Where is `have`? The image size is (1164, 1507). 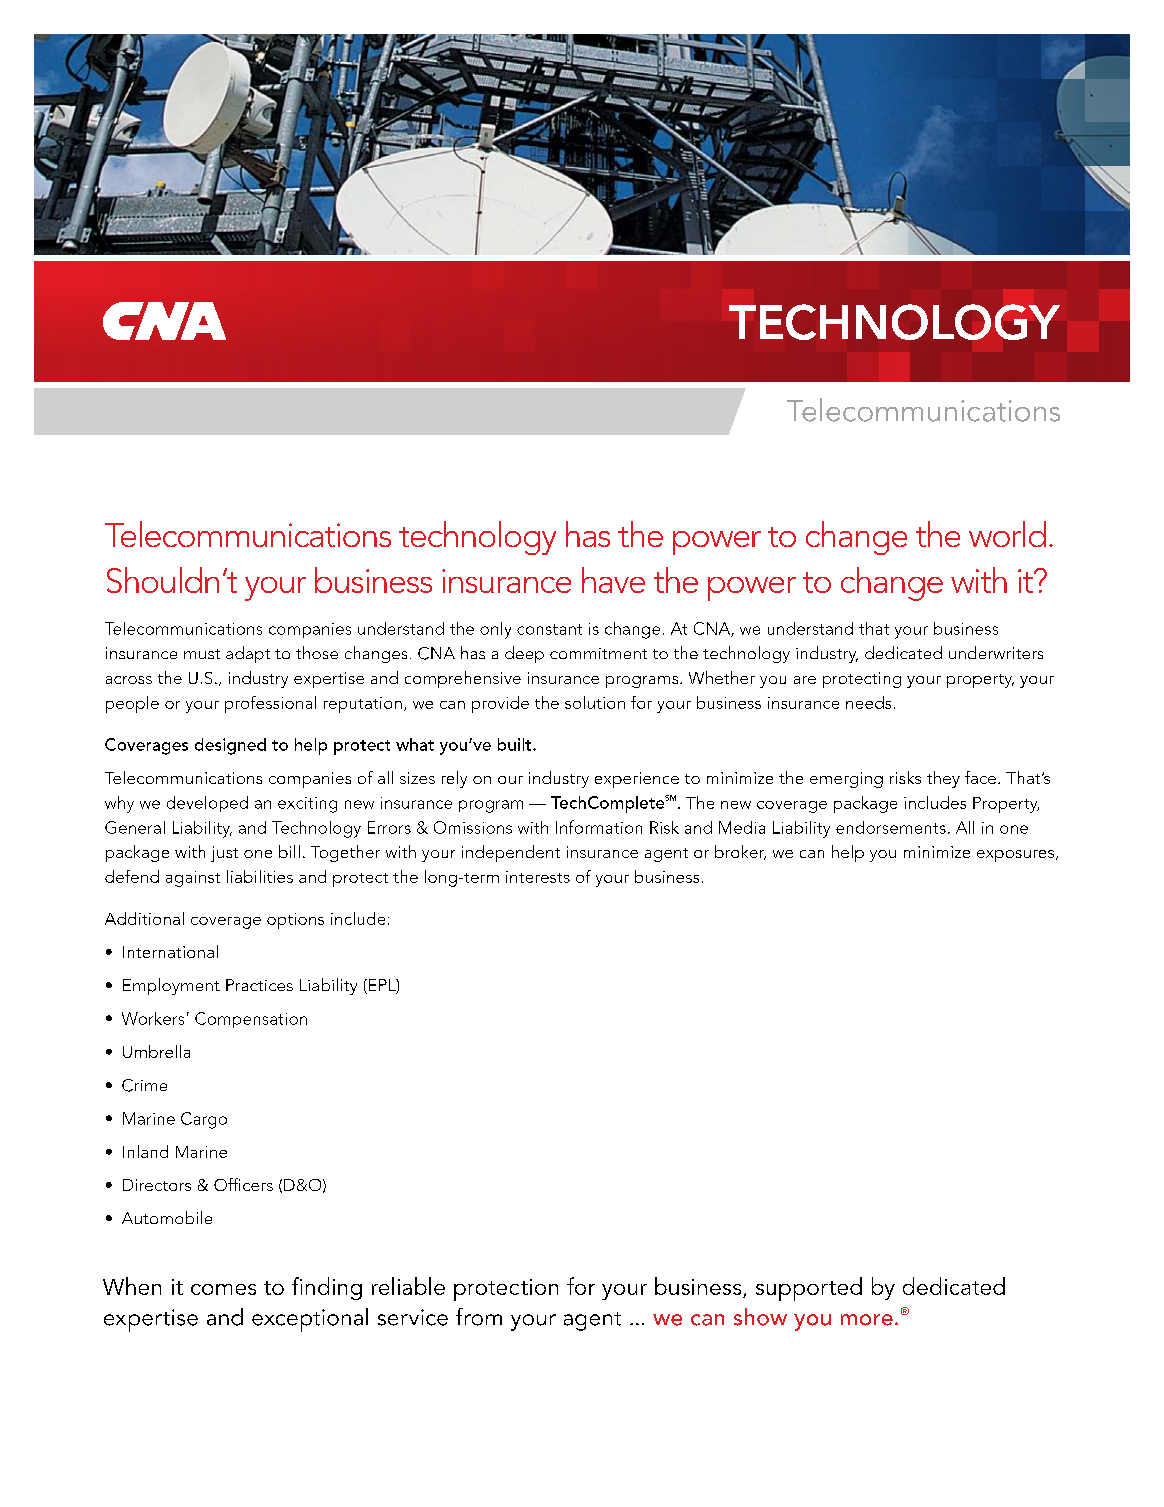 have is located at coordinates (613, 580).
